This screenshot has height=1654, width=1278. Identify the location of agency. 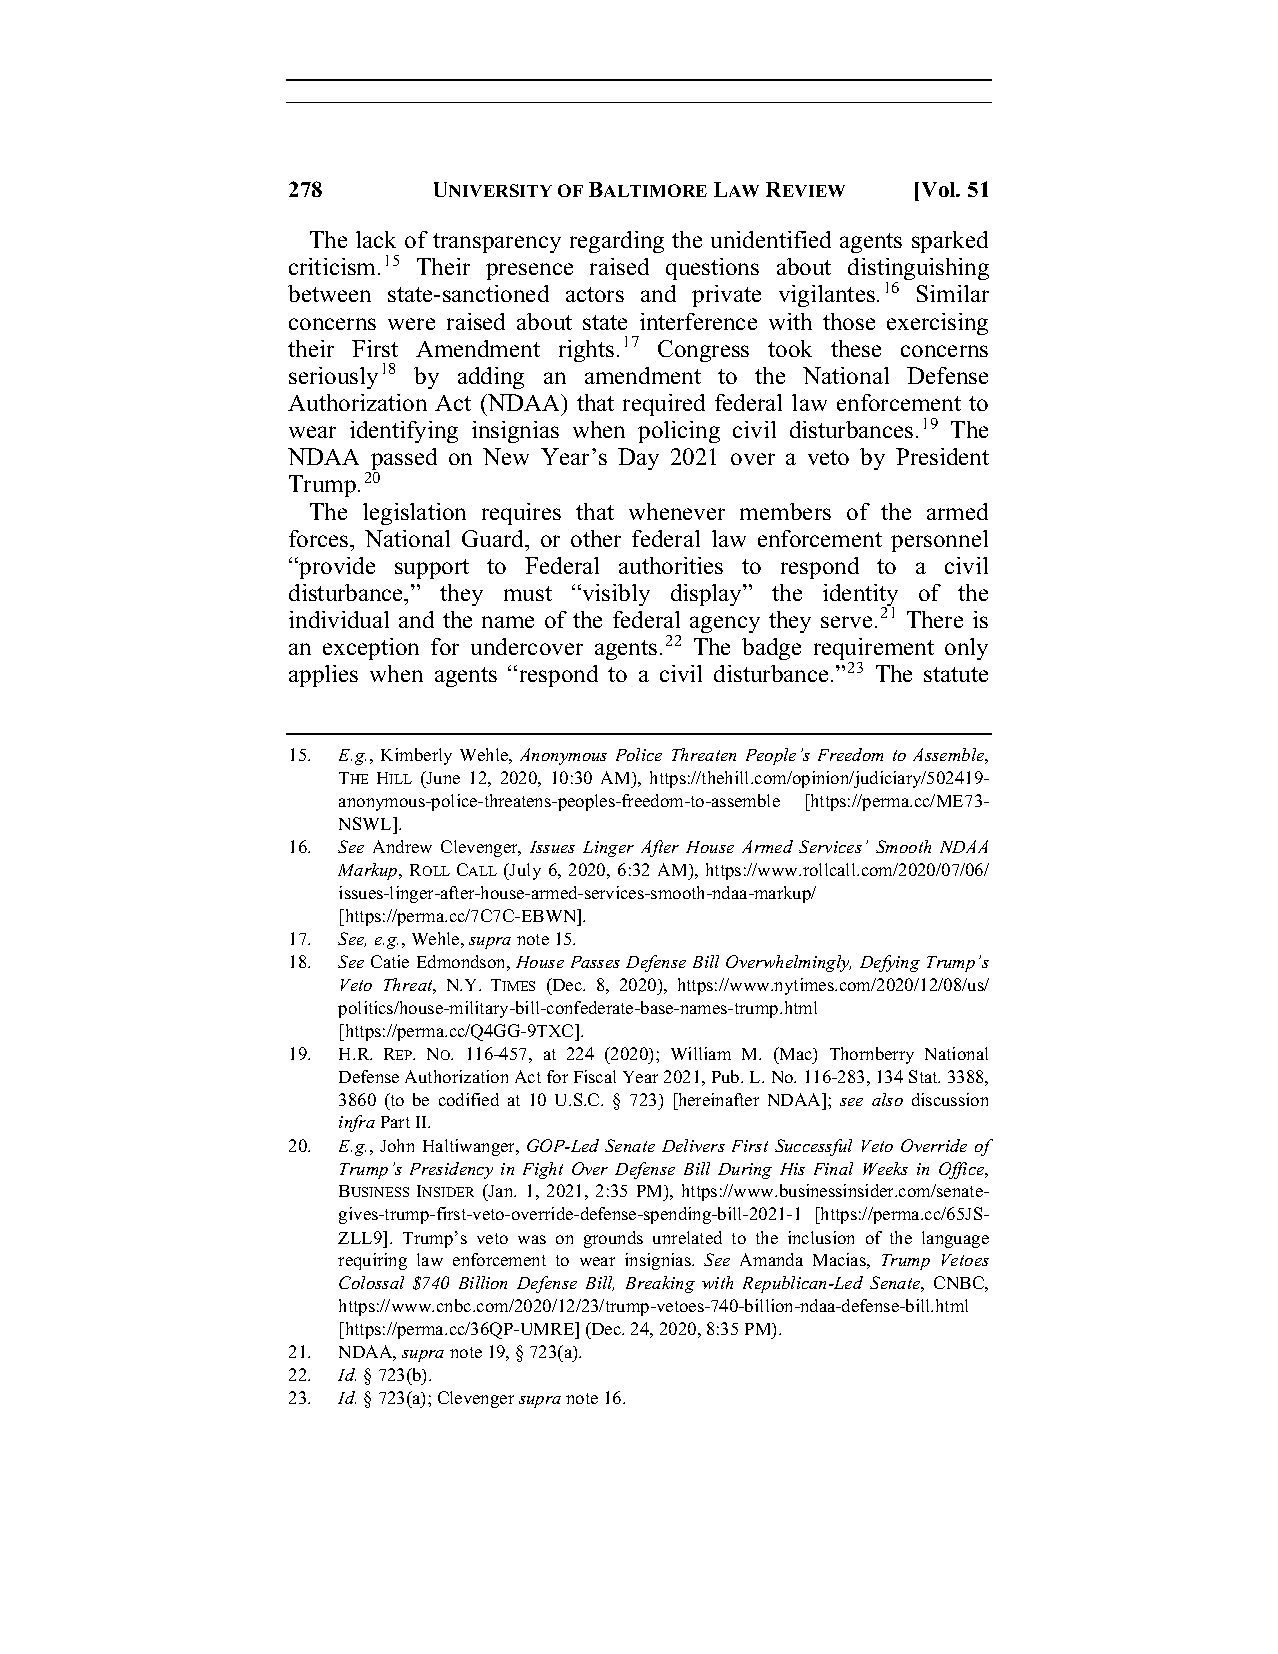
(725, 624).
